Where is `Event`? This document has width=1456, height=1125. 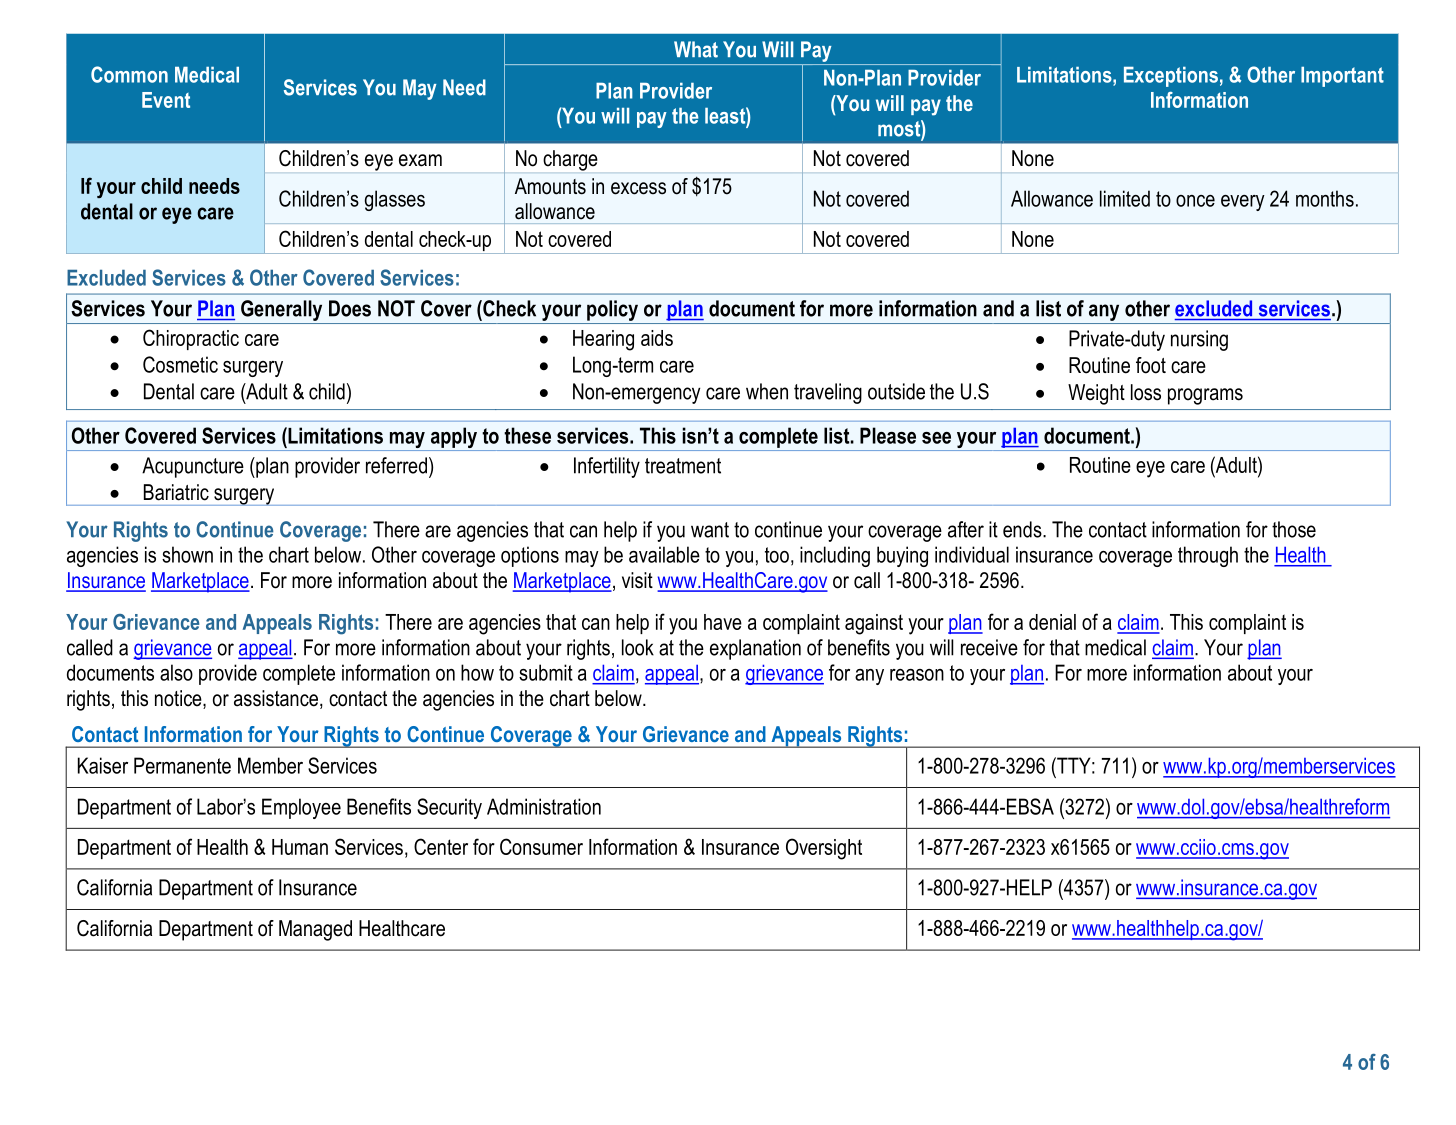 Event is located at coordinates (166, 100).
